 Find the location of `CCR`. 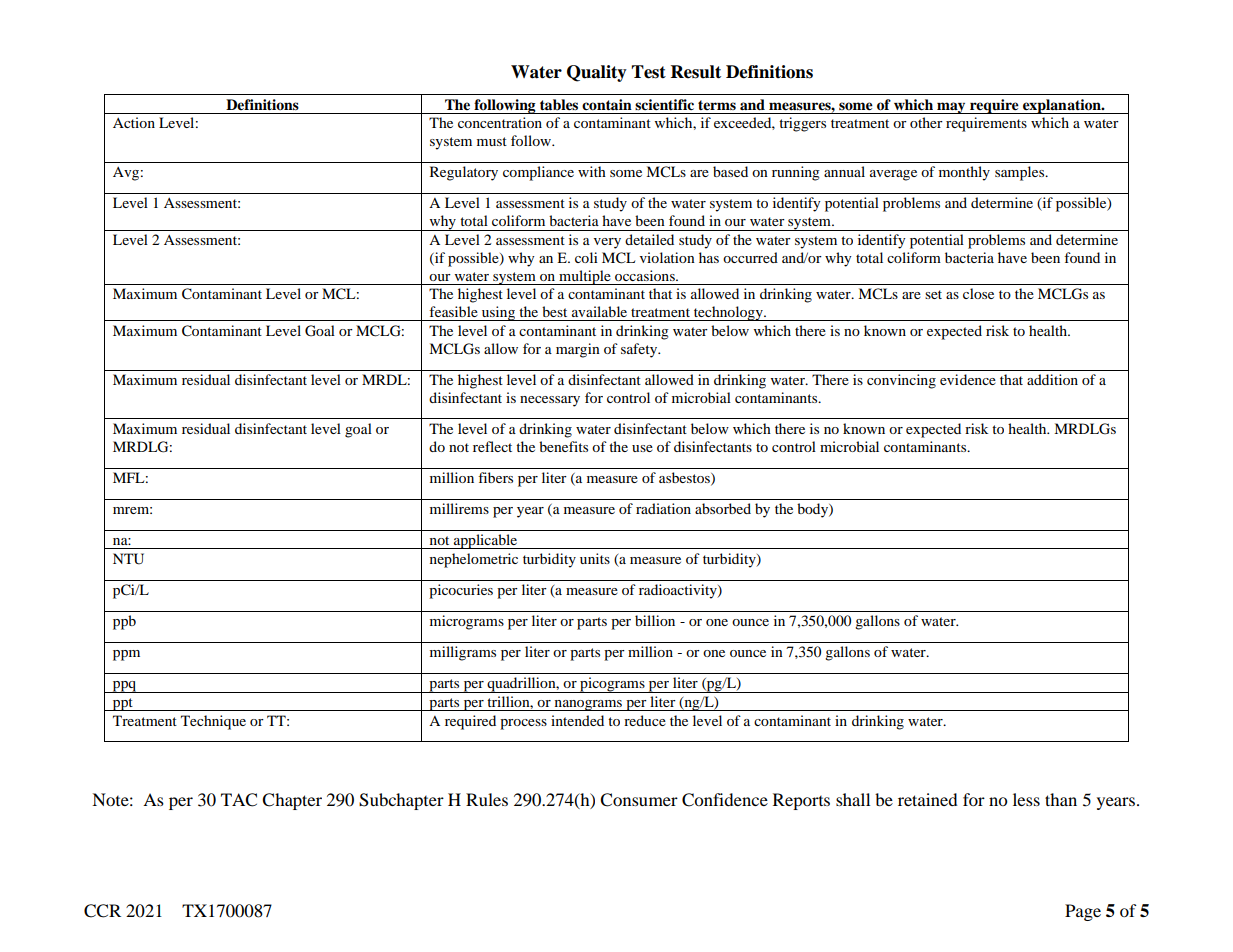

CCR is located at coordinates (102, 911).
